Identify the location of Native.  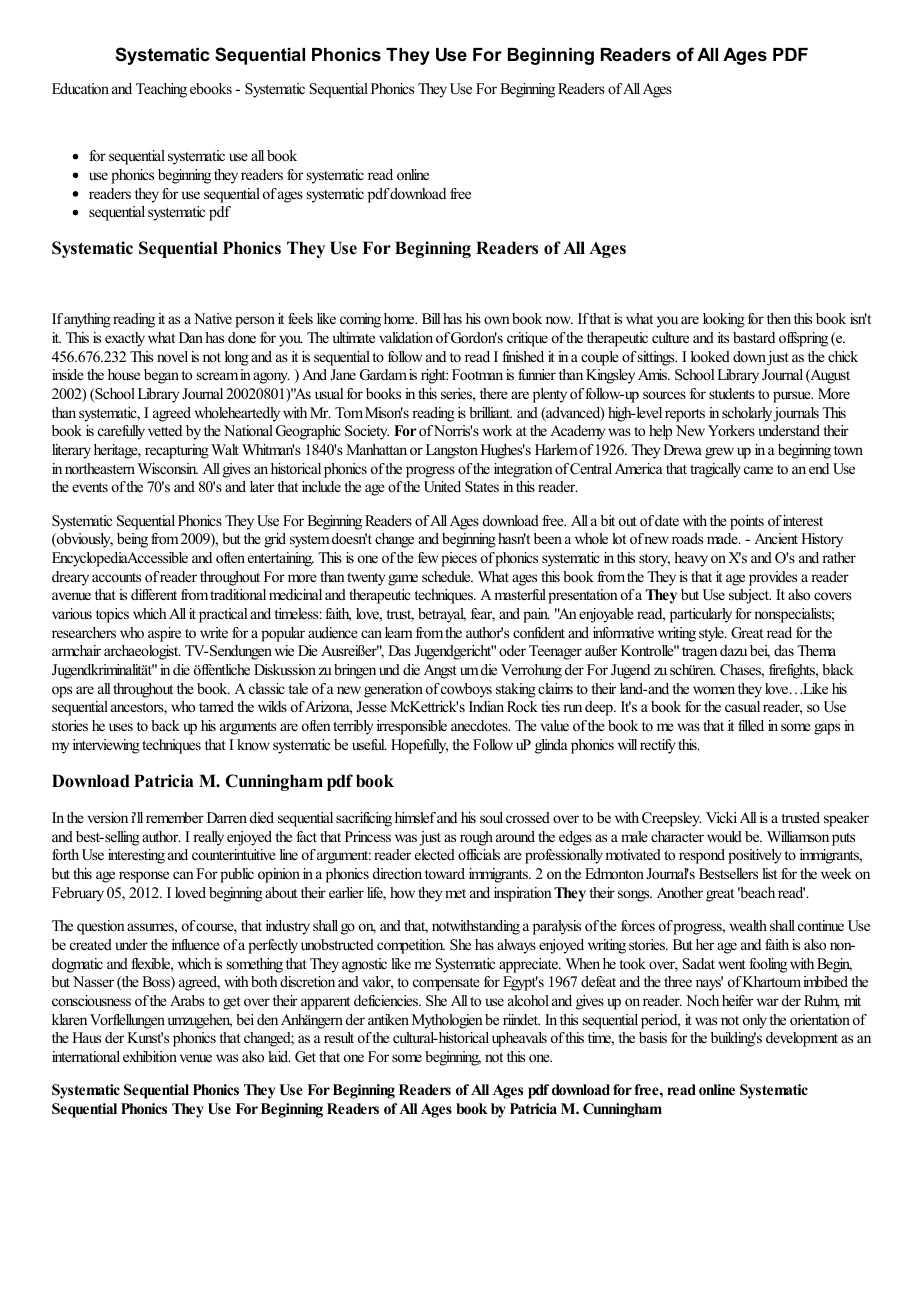
(213, 318).
